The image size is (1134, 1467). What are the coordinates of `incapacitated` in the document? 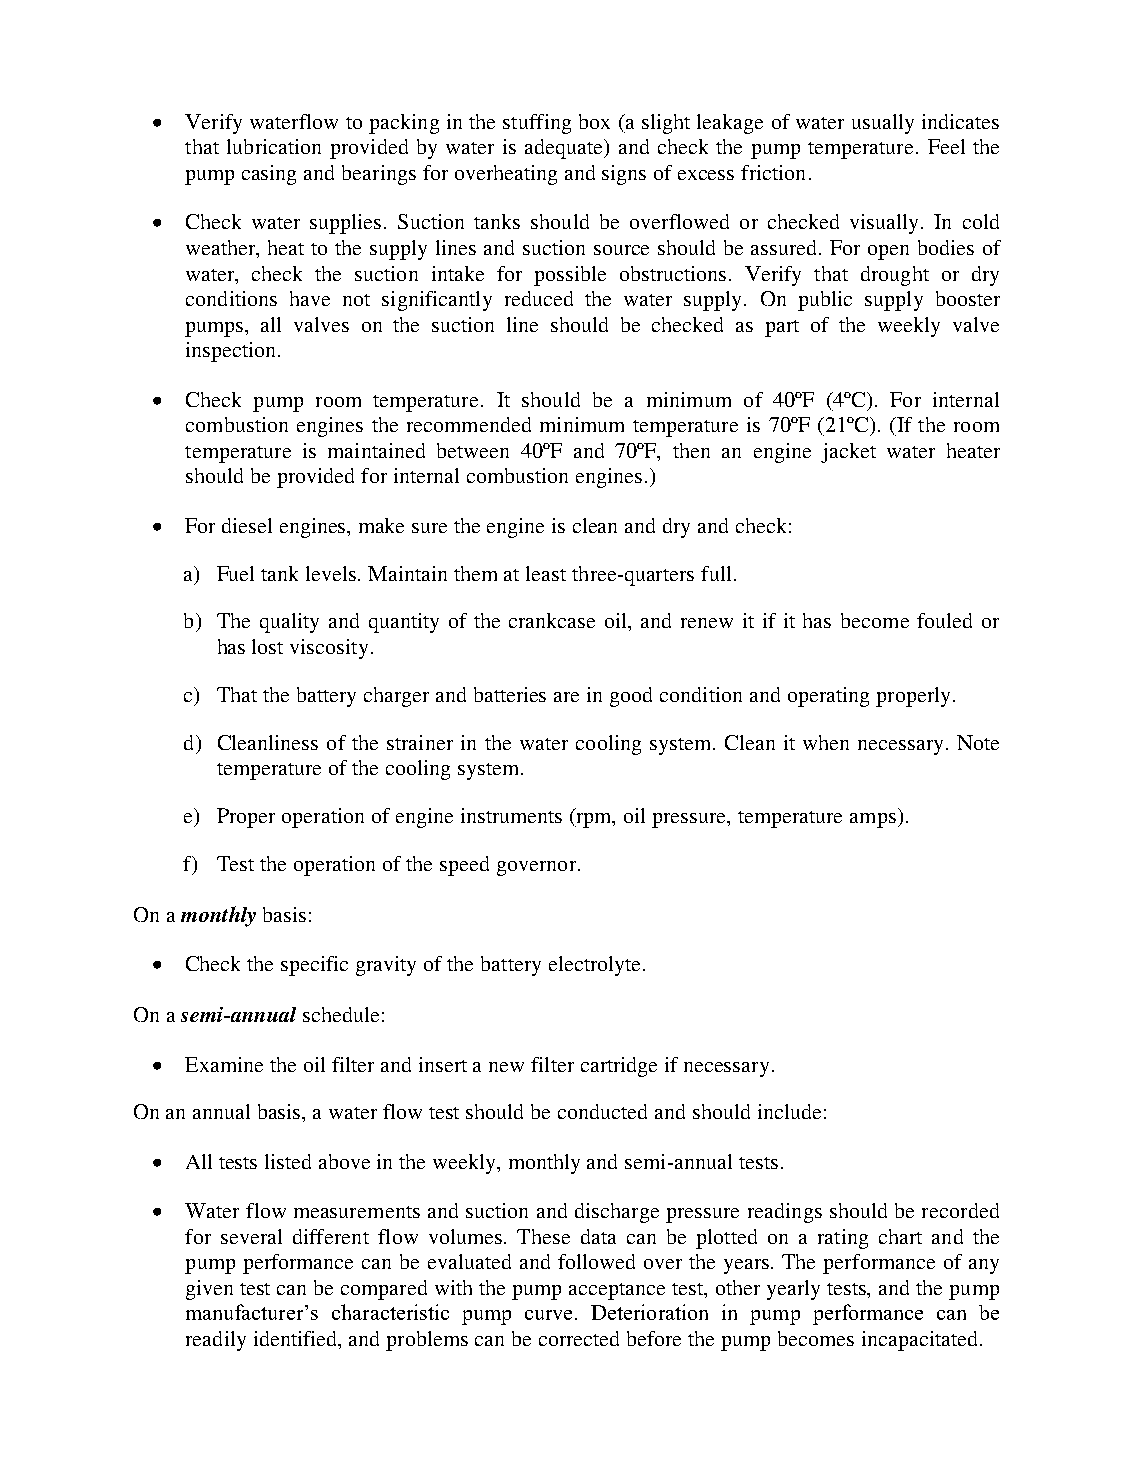 It's located at (919, 1341).
